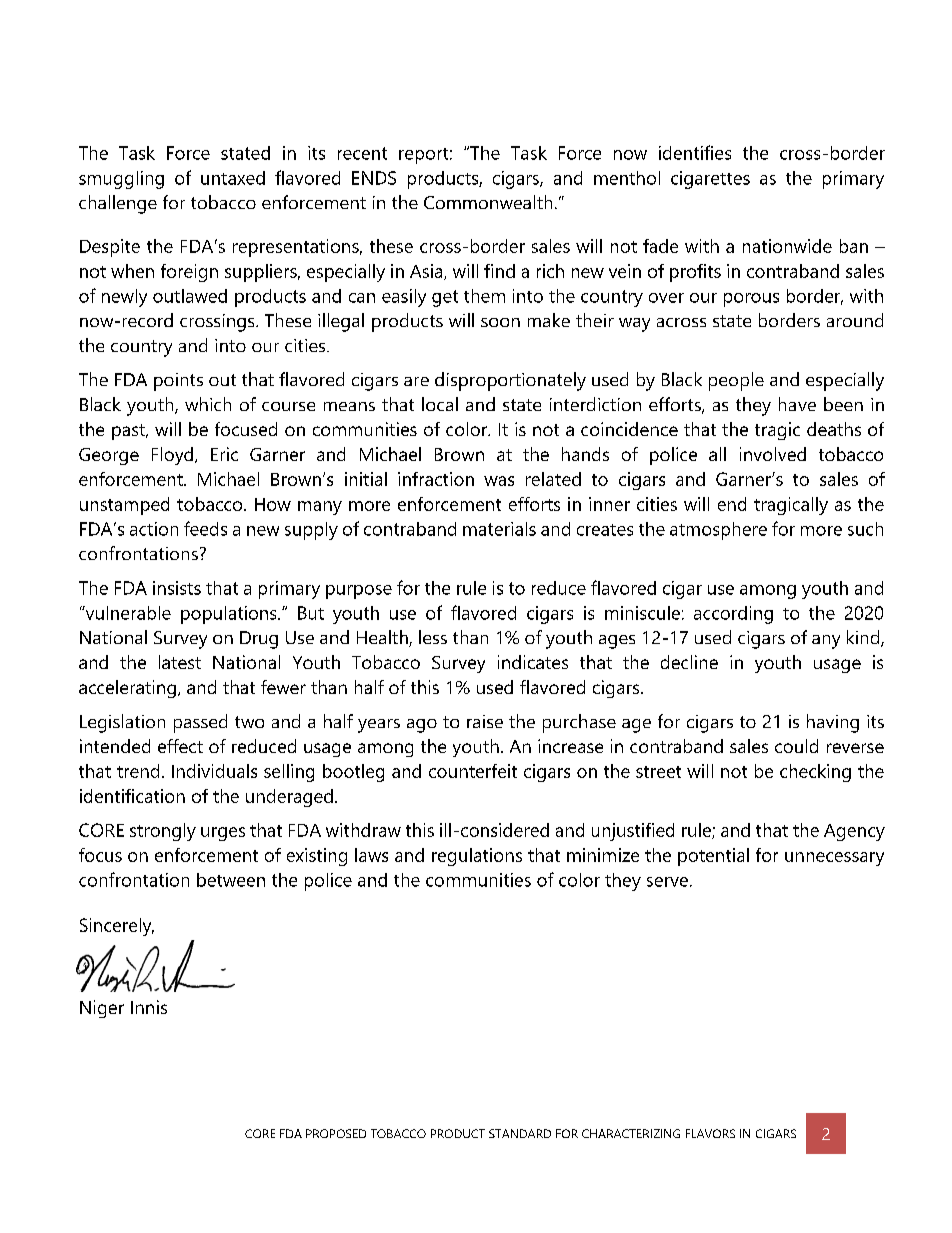  Describe the element at coordinates (520, 1133) in the screenshot. I see `STANDARD` at that location.
